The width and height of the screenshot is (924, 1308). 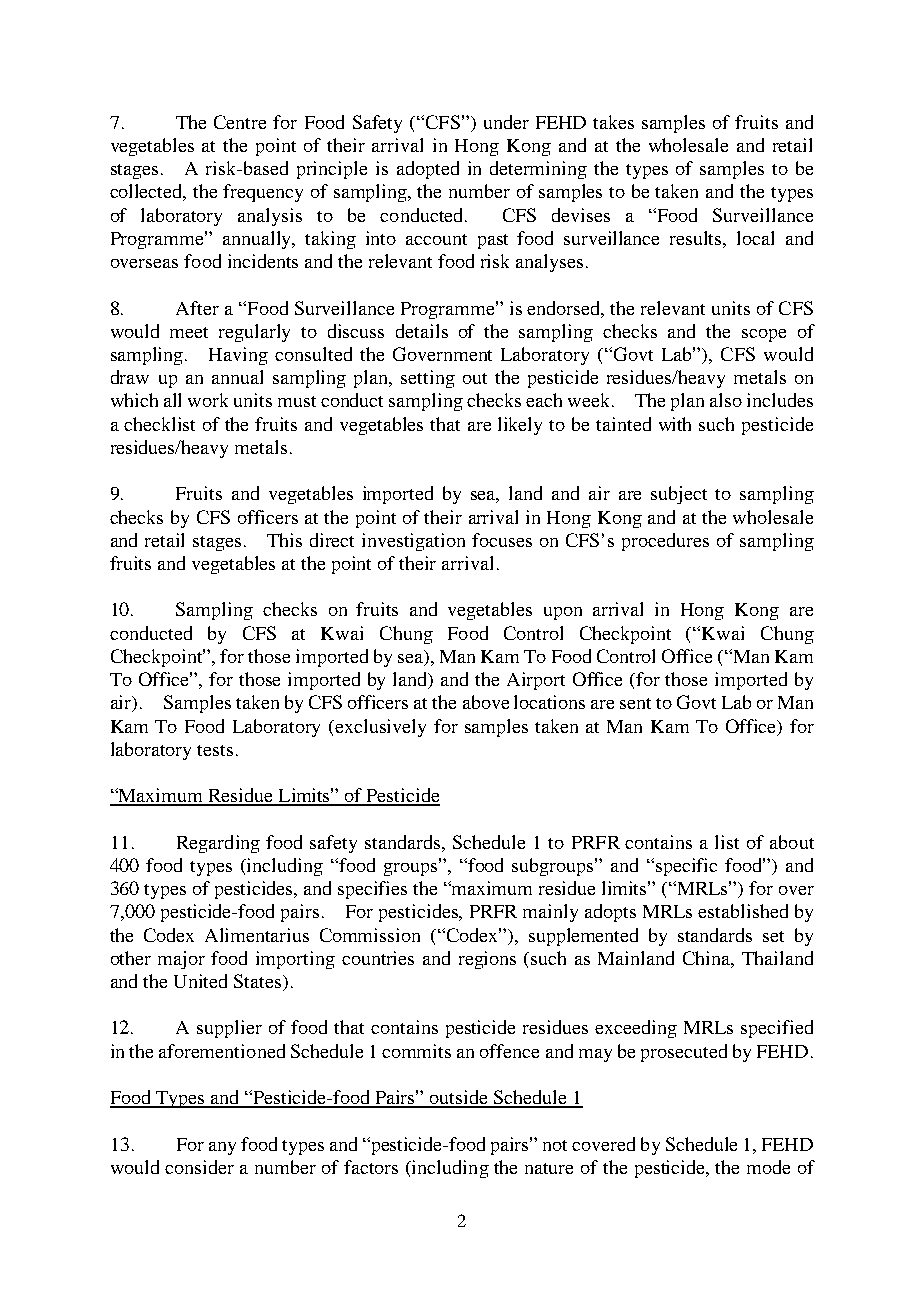 I want to click on established, so click(x=743, y=911).
